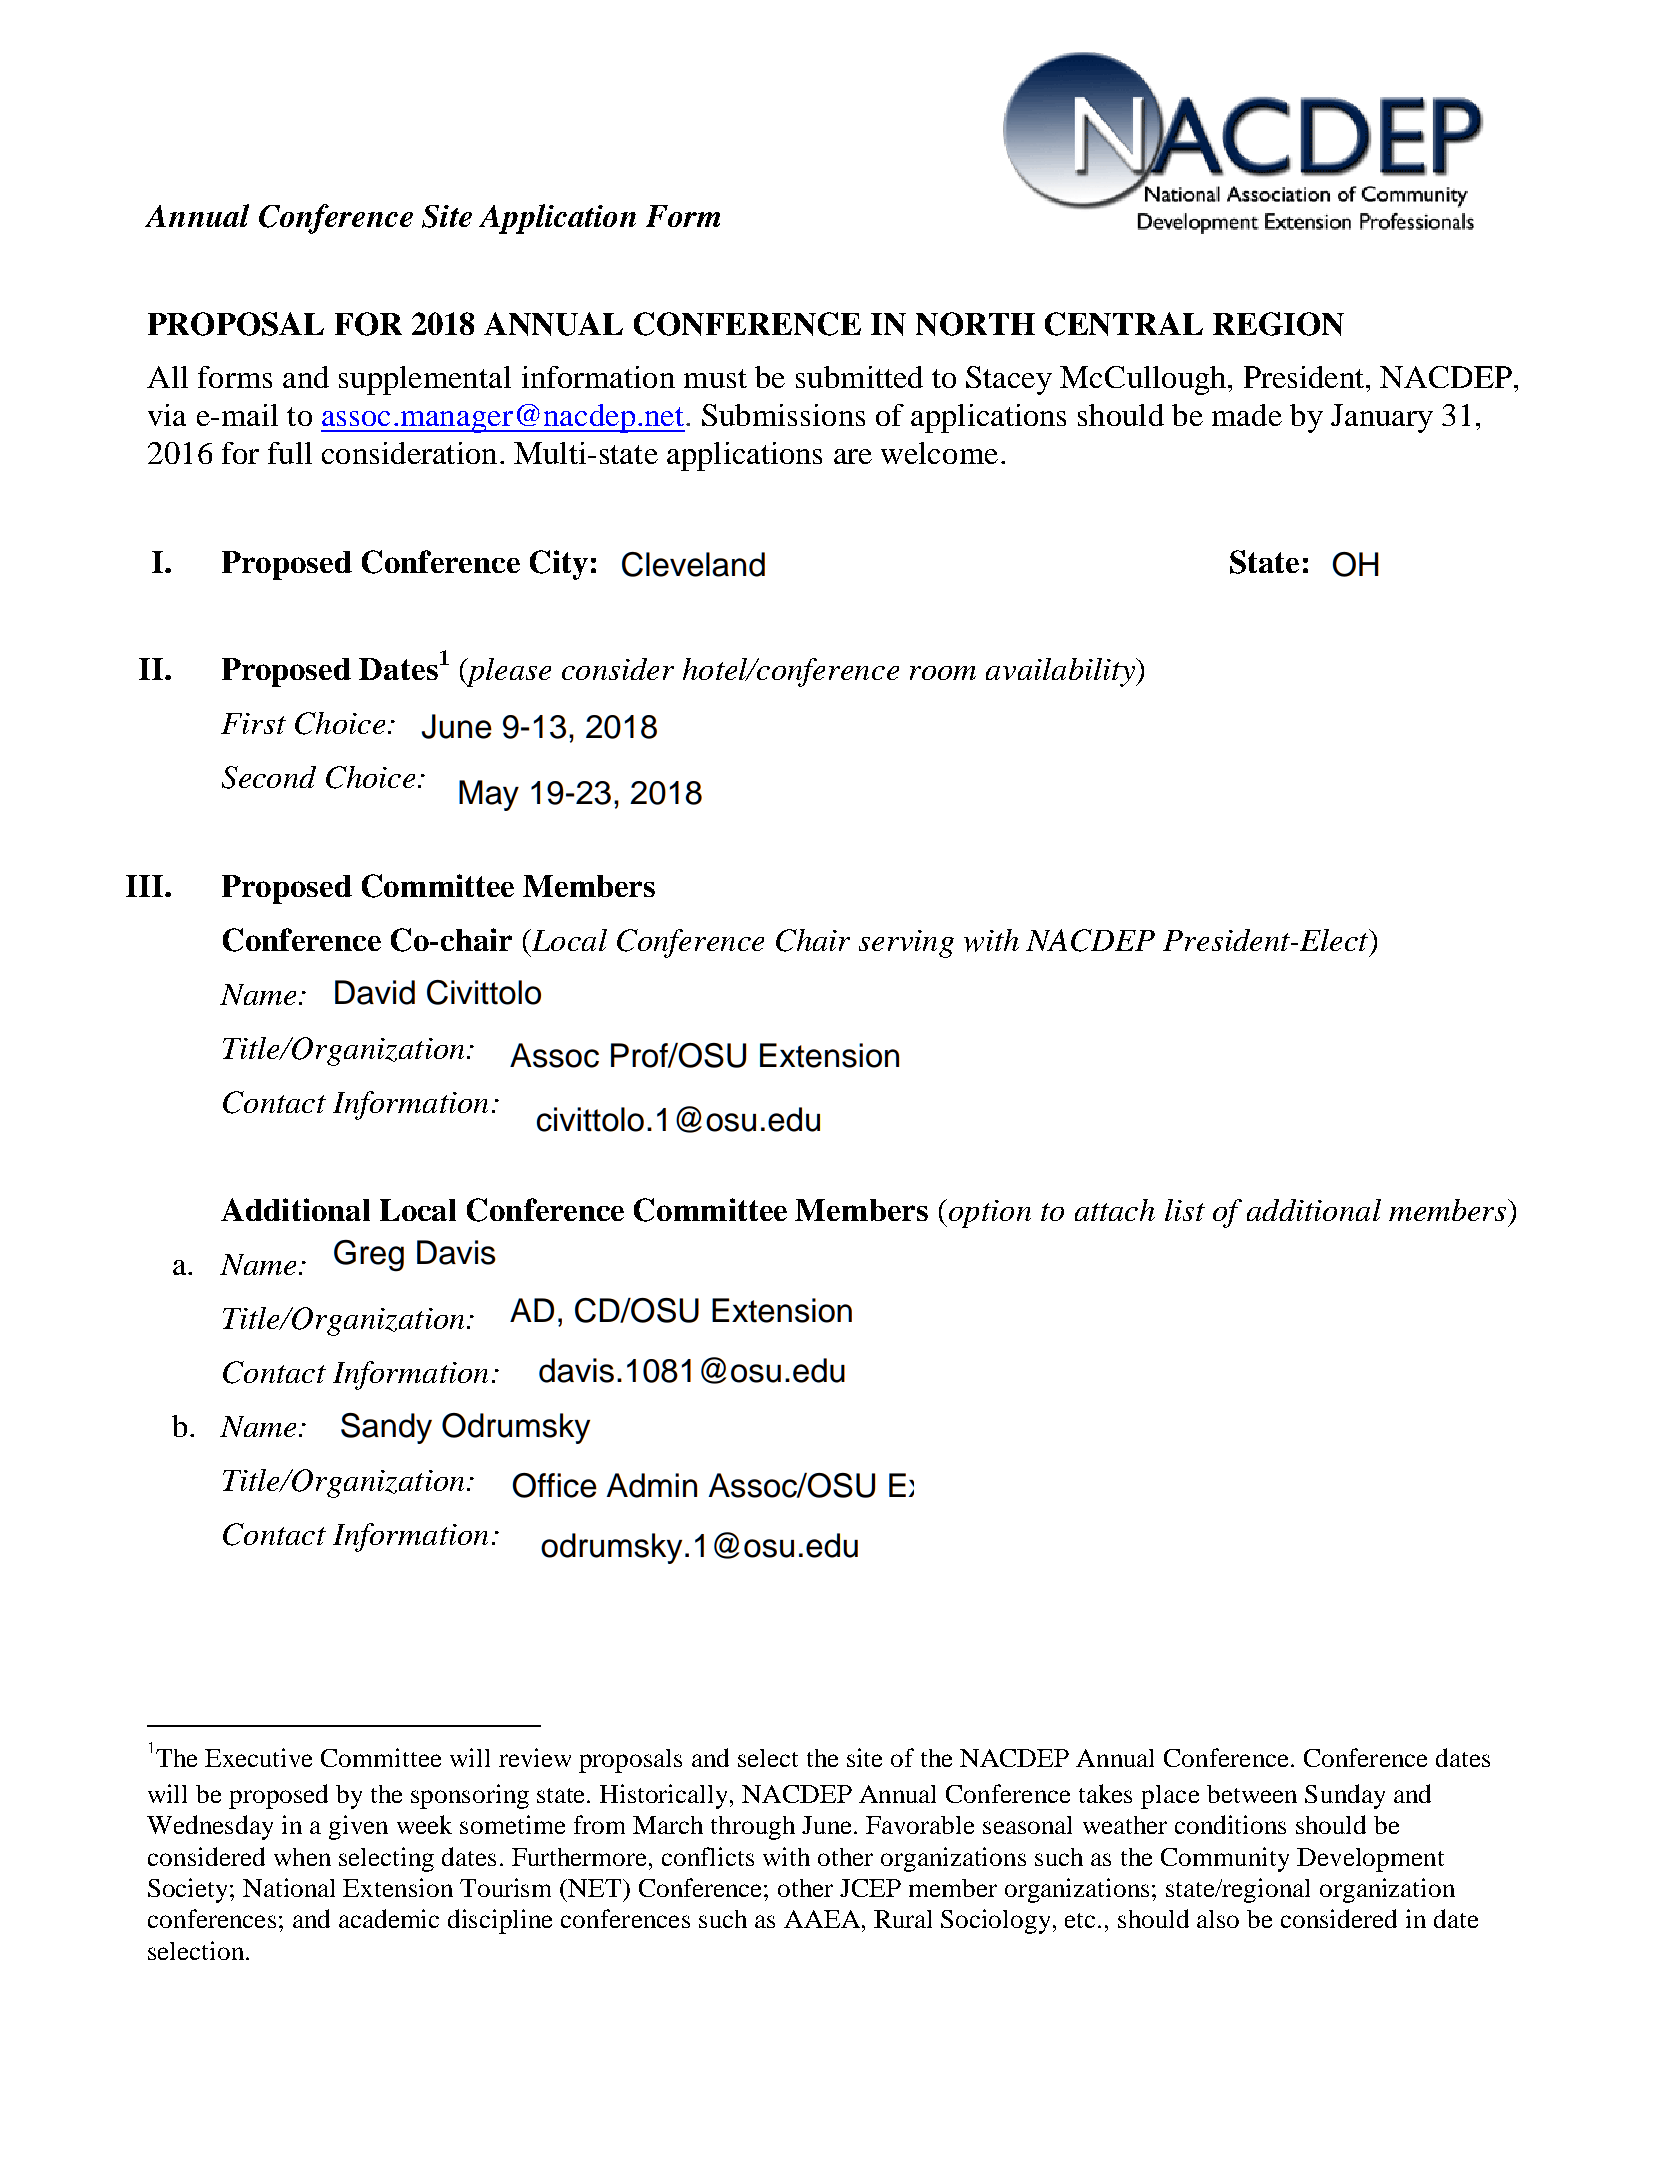 This page has height=2163, width=1671. I want to click on place, so click(1170, 1797).
